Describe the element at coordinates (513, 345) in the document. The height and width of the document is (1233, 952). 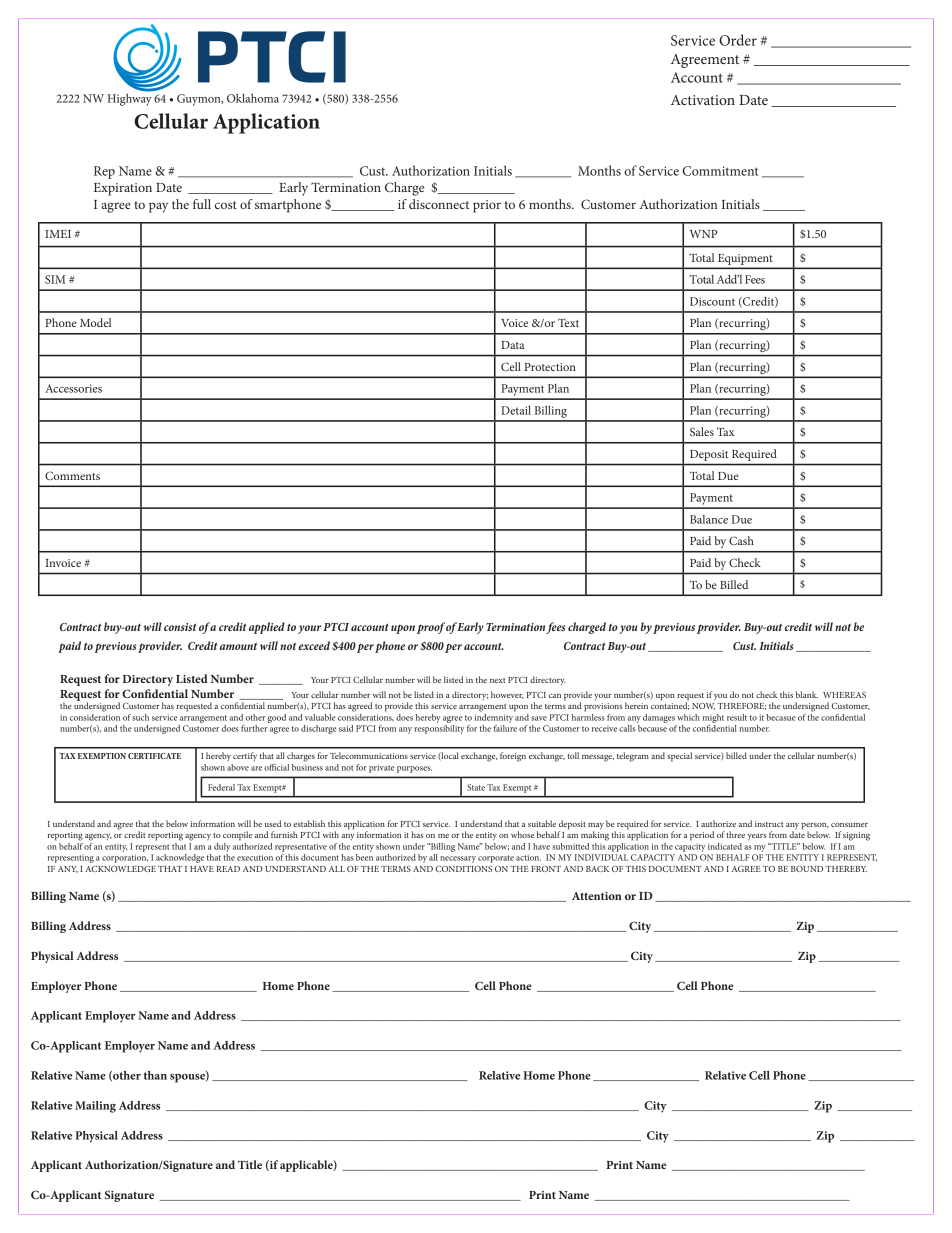
I see `Data` at that location.
